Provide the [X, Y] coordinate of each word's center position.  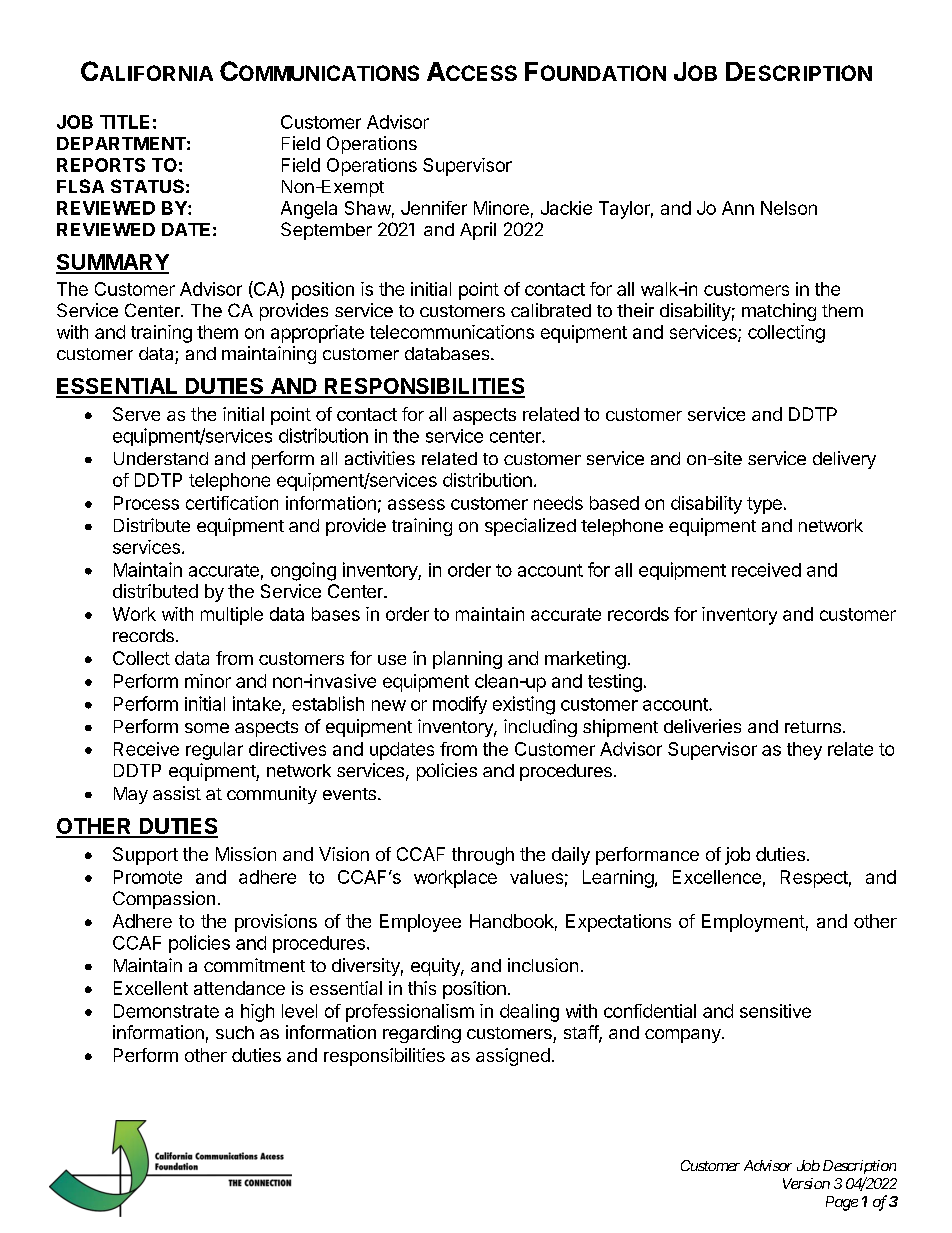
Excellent [151, 988]
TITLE [124, 122]
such [235, 1032]
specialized [530, 527]
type [764, 505]
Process [146, 503]
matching [779, 312]
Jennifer [434, 208]
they [804, 751]
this [422, 988]
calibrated [551, 310]
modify [460, 705]
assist [177, 793]
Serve [136, 414]
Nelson [789, 208]
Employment [753, 923]
